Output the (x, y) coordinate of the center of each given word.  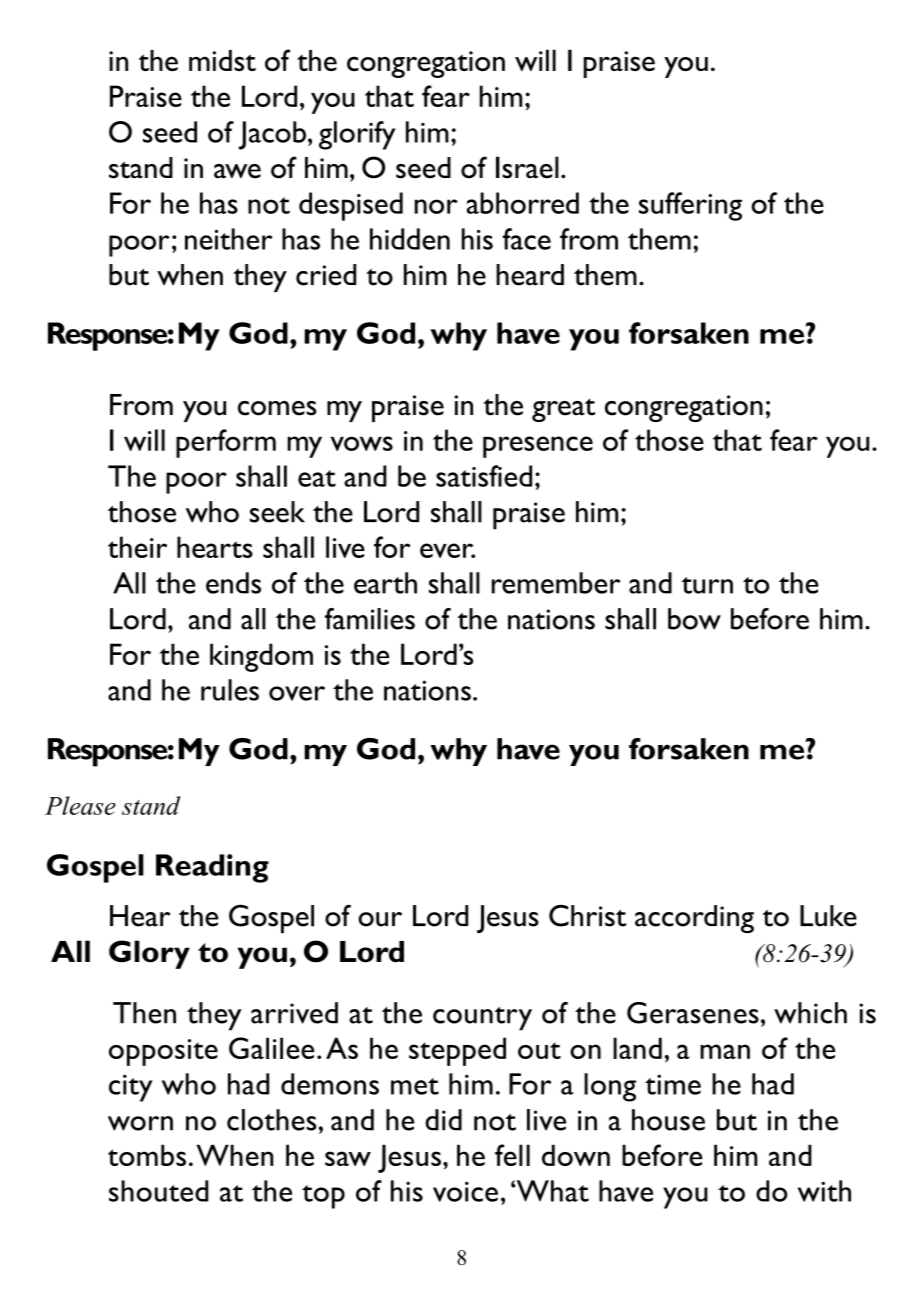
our (380, 919)
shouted (159, 1191)
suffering (690, 206)
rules (230, 690)
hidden (410, 239)
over (297, 693)
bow (694, 619)
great (563, 410)
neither (228, 239)
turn (707, 585)
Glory (149, 954)
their (137, 547)
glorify (357, 135)
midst (222, 60)
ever (447, 550)
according (694, 919)
